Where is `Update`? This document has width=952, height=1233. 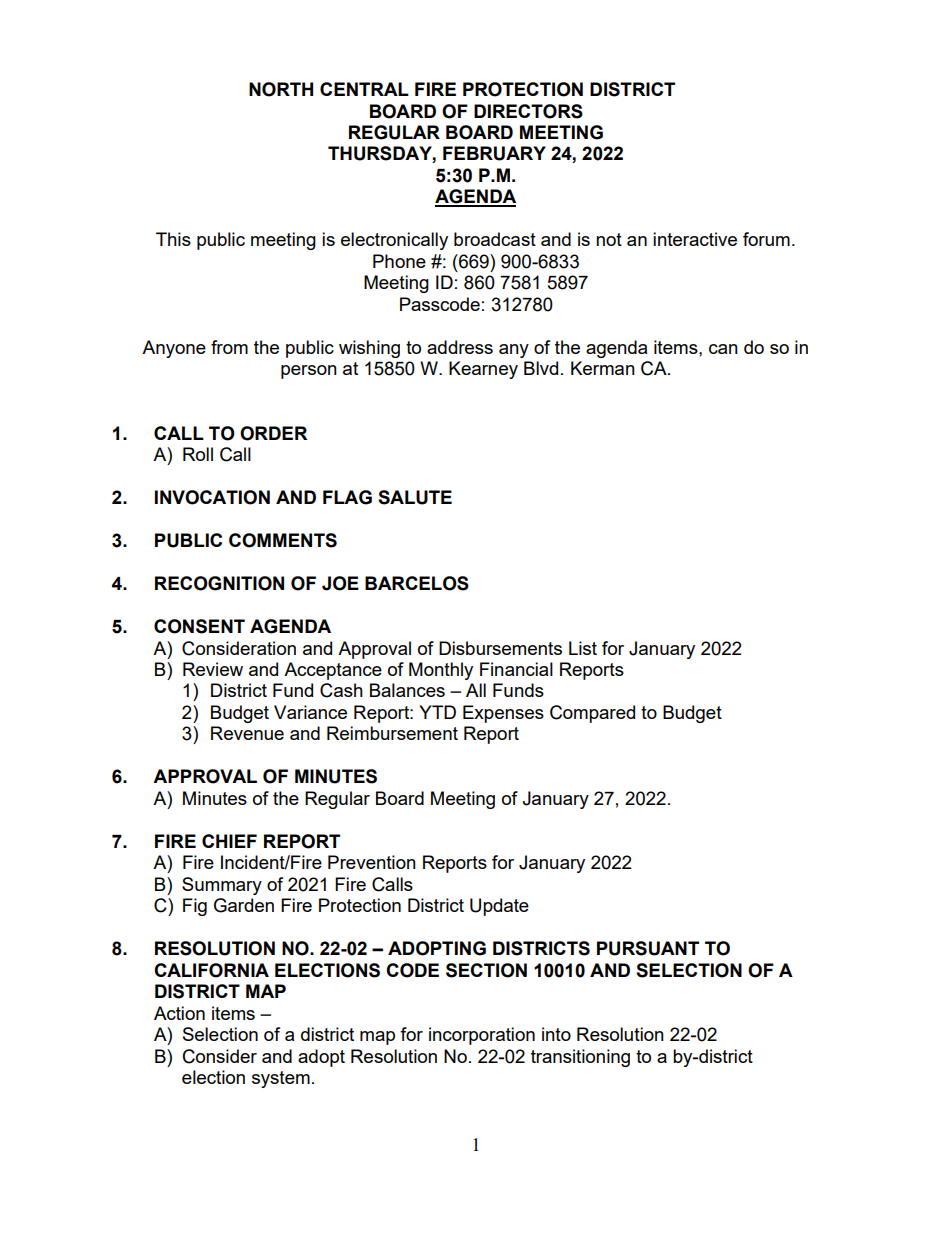
Update is located at coordinates (499, 907).
